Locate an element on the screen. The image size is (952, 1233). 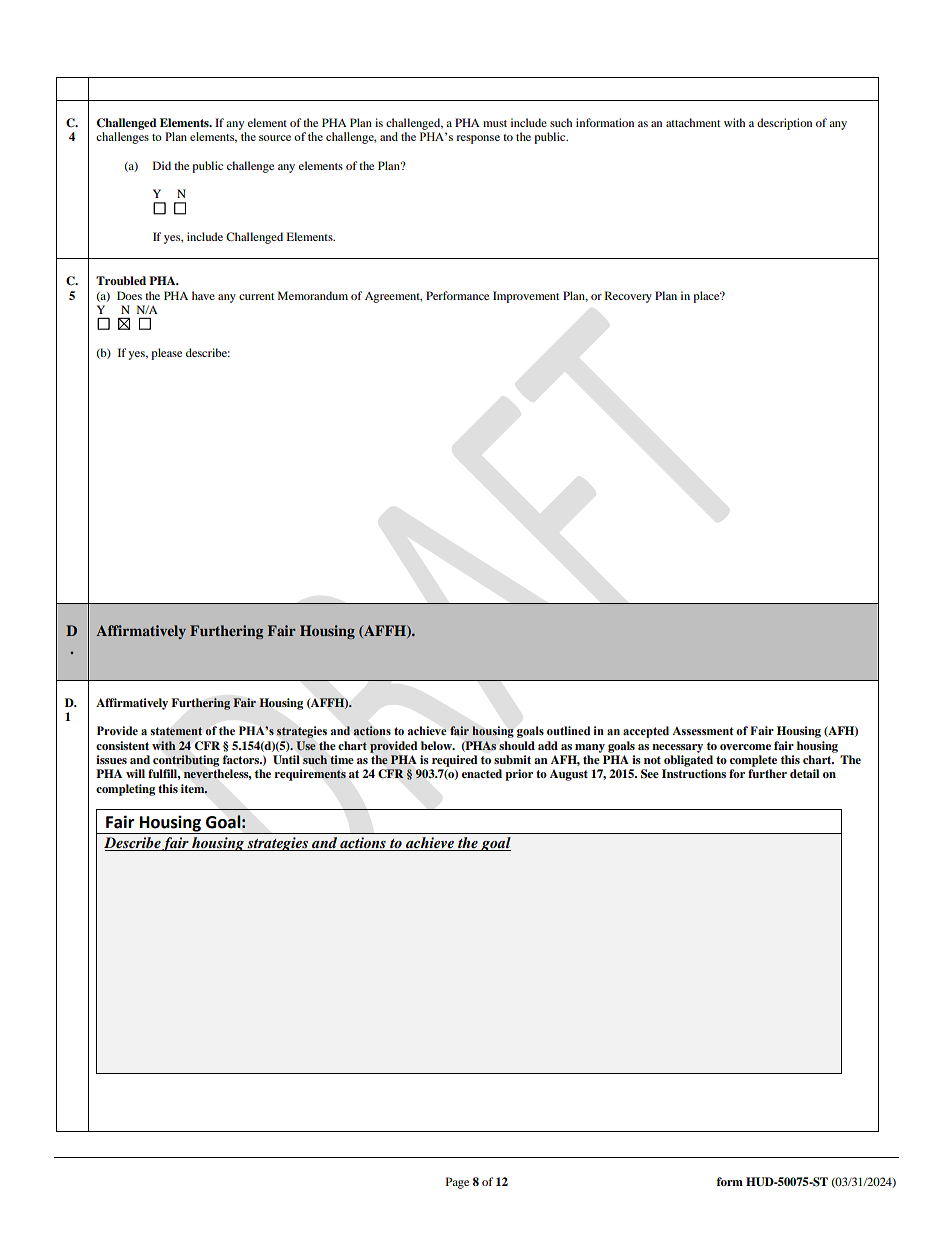
item is located at coordinates (194, 789).
